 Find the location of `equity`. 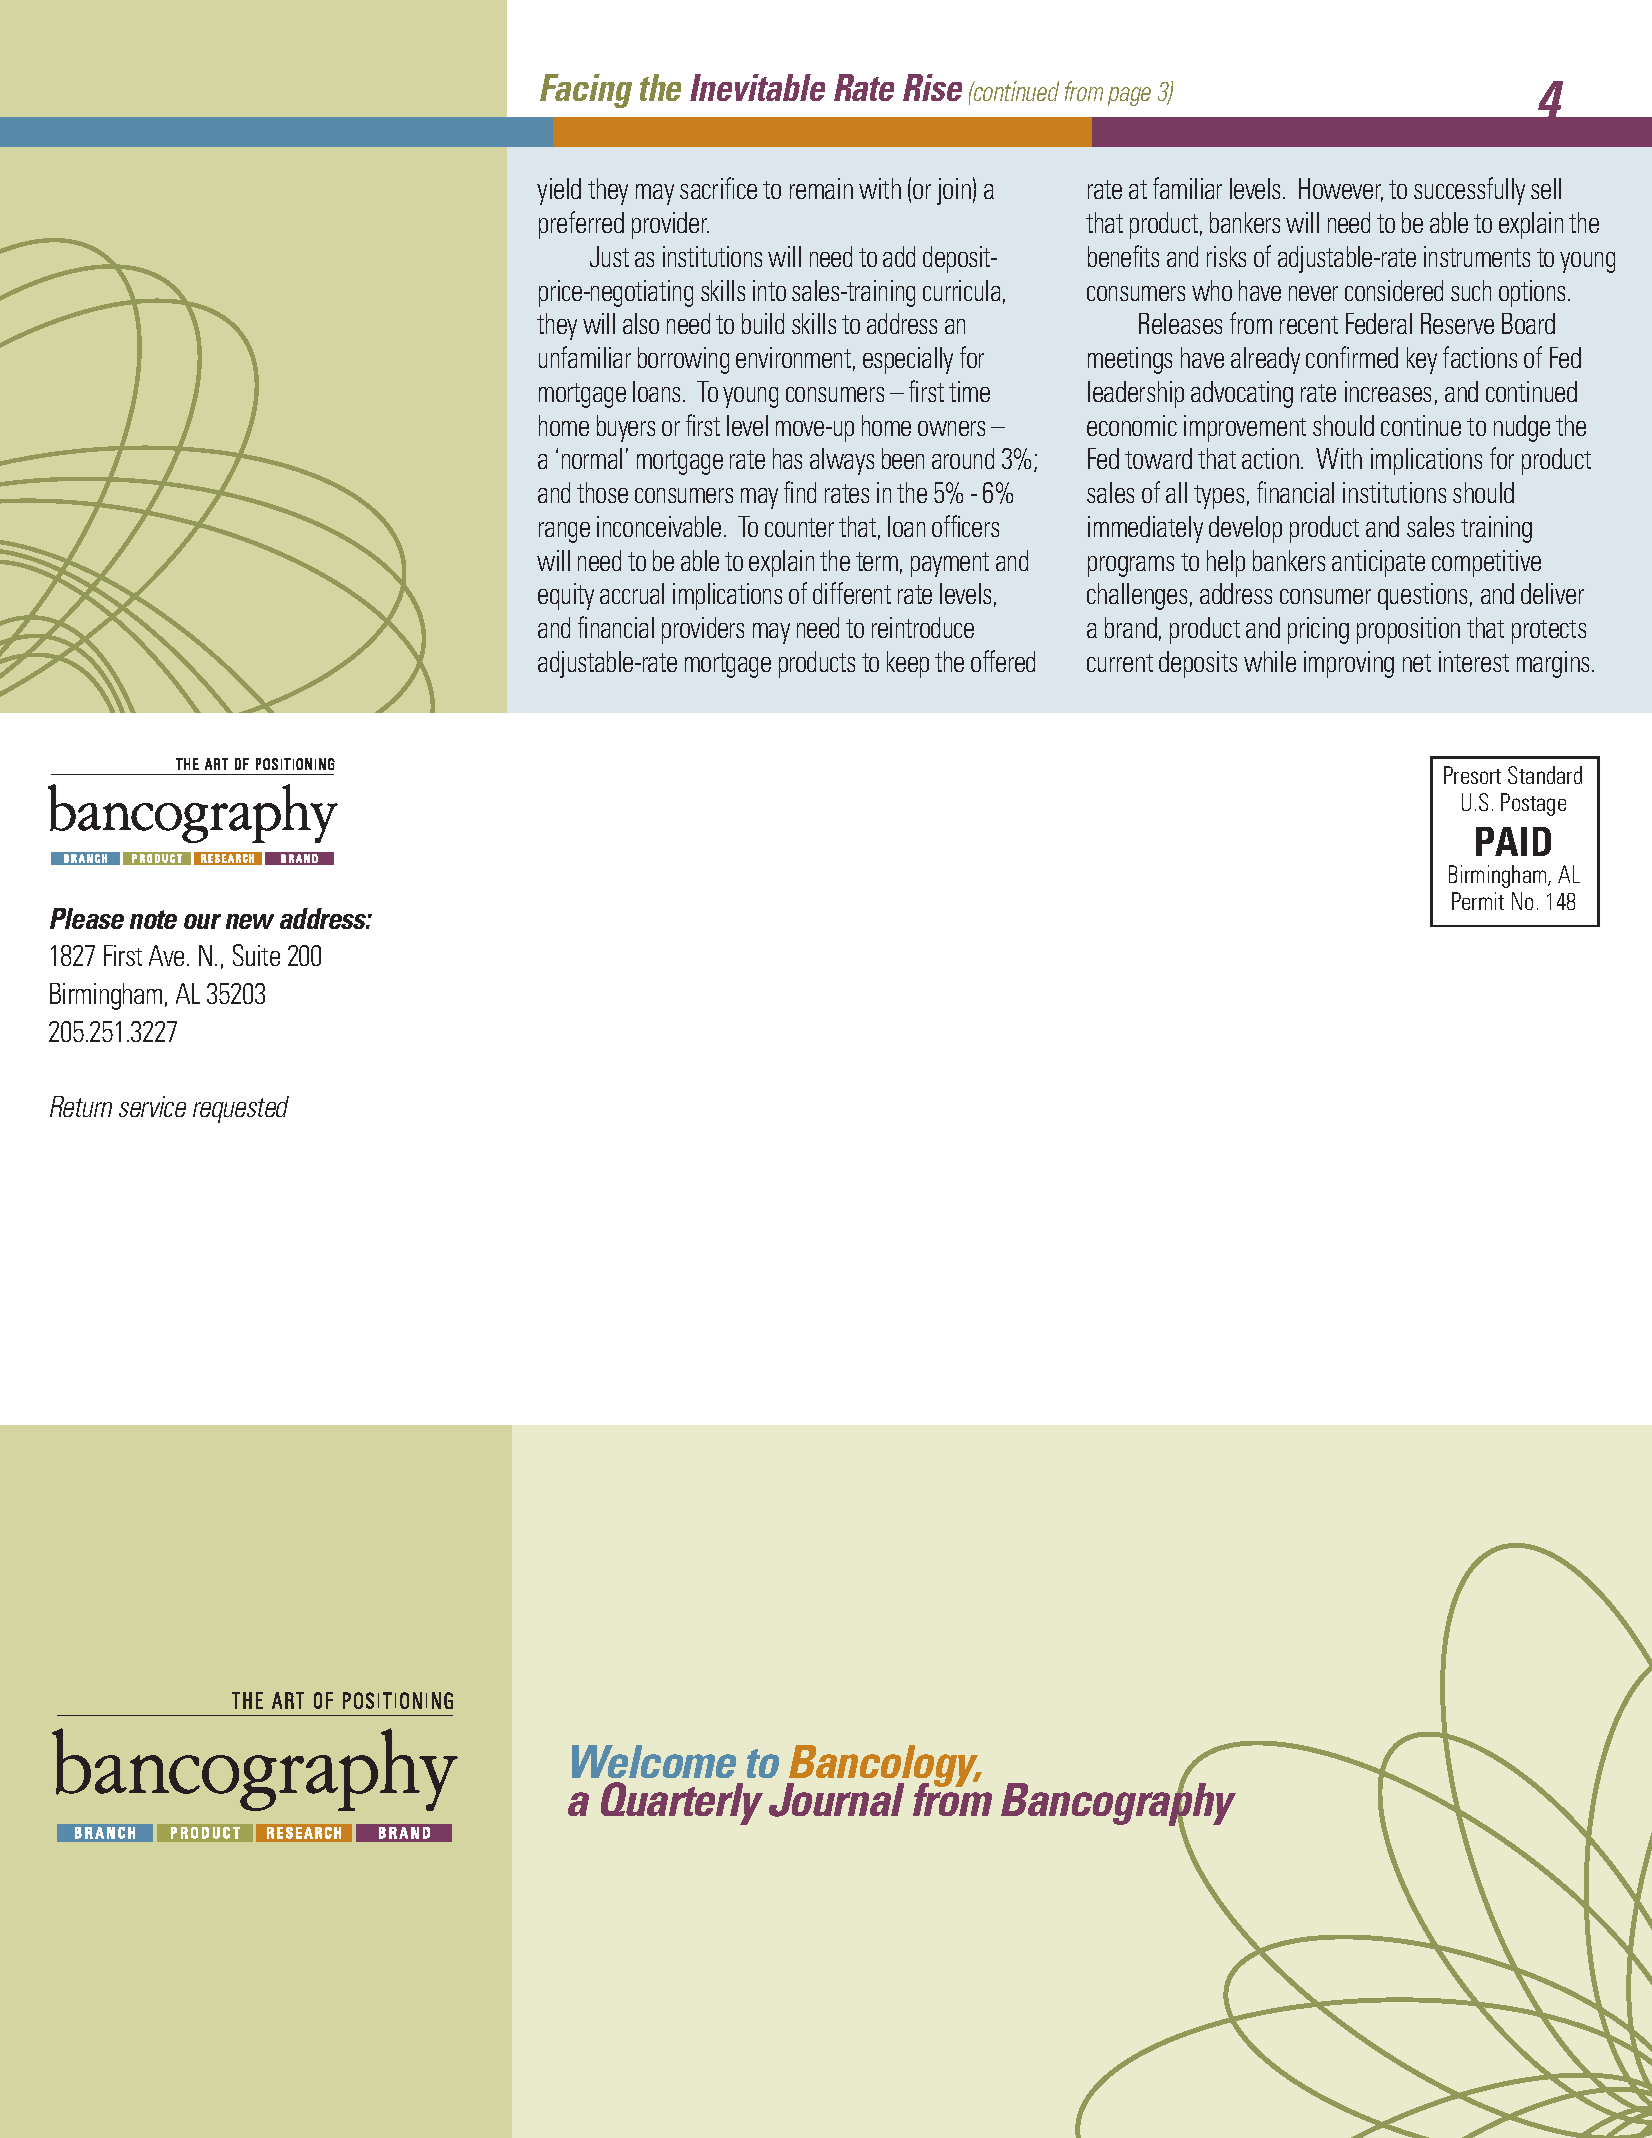

equity is located at coordinates (566, 596).
